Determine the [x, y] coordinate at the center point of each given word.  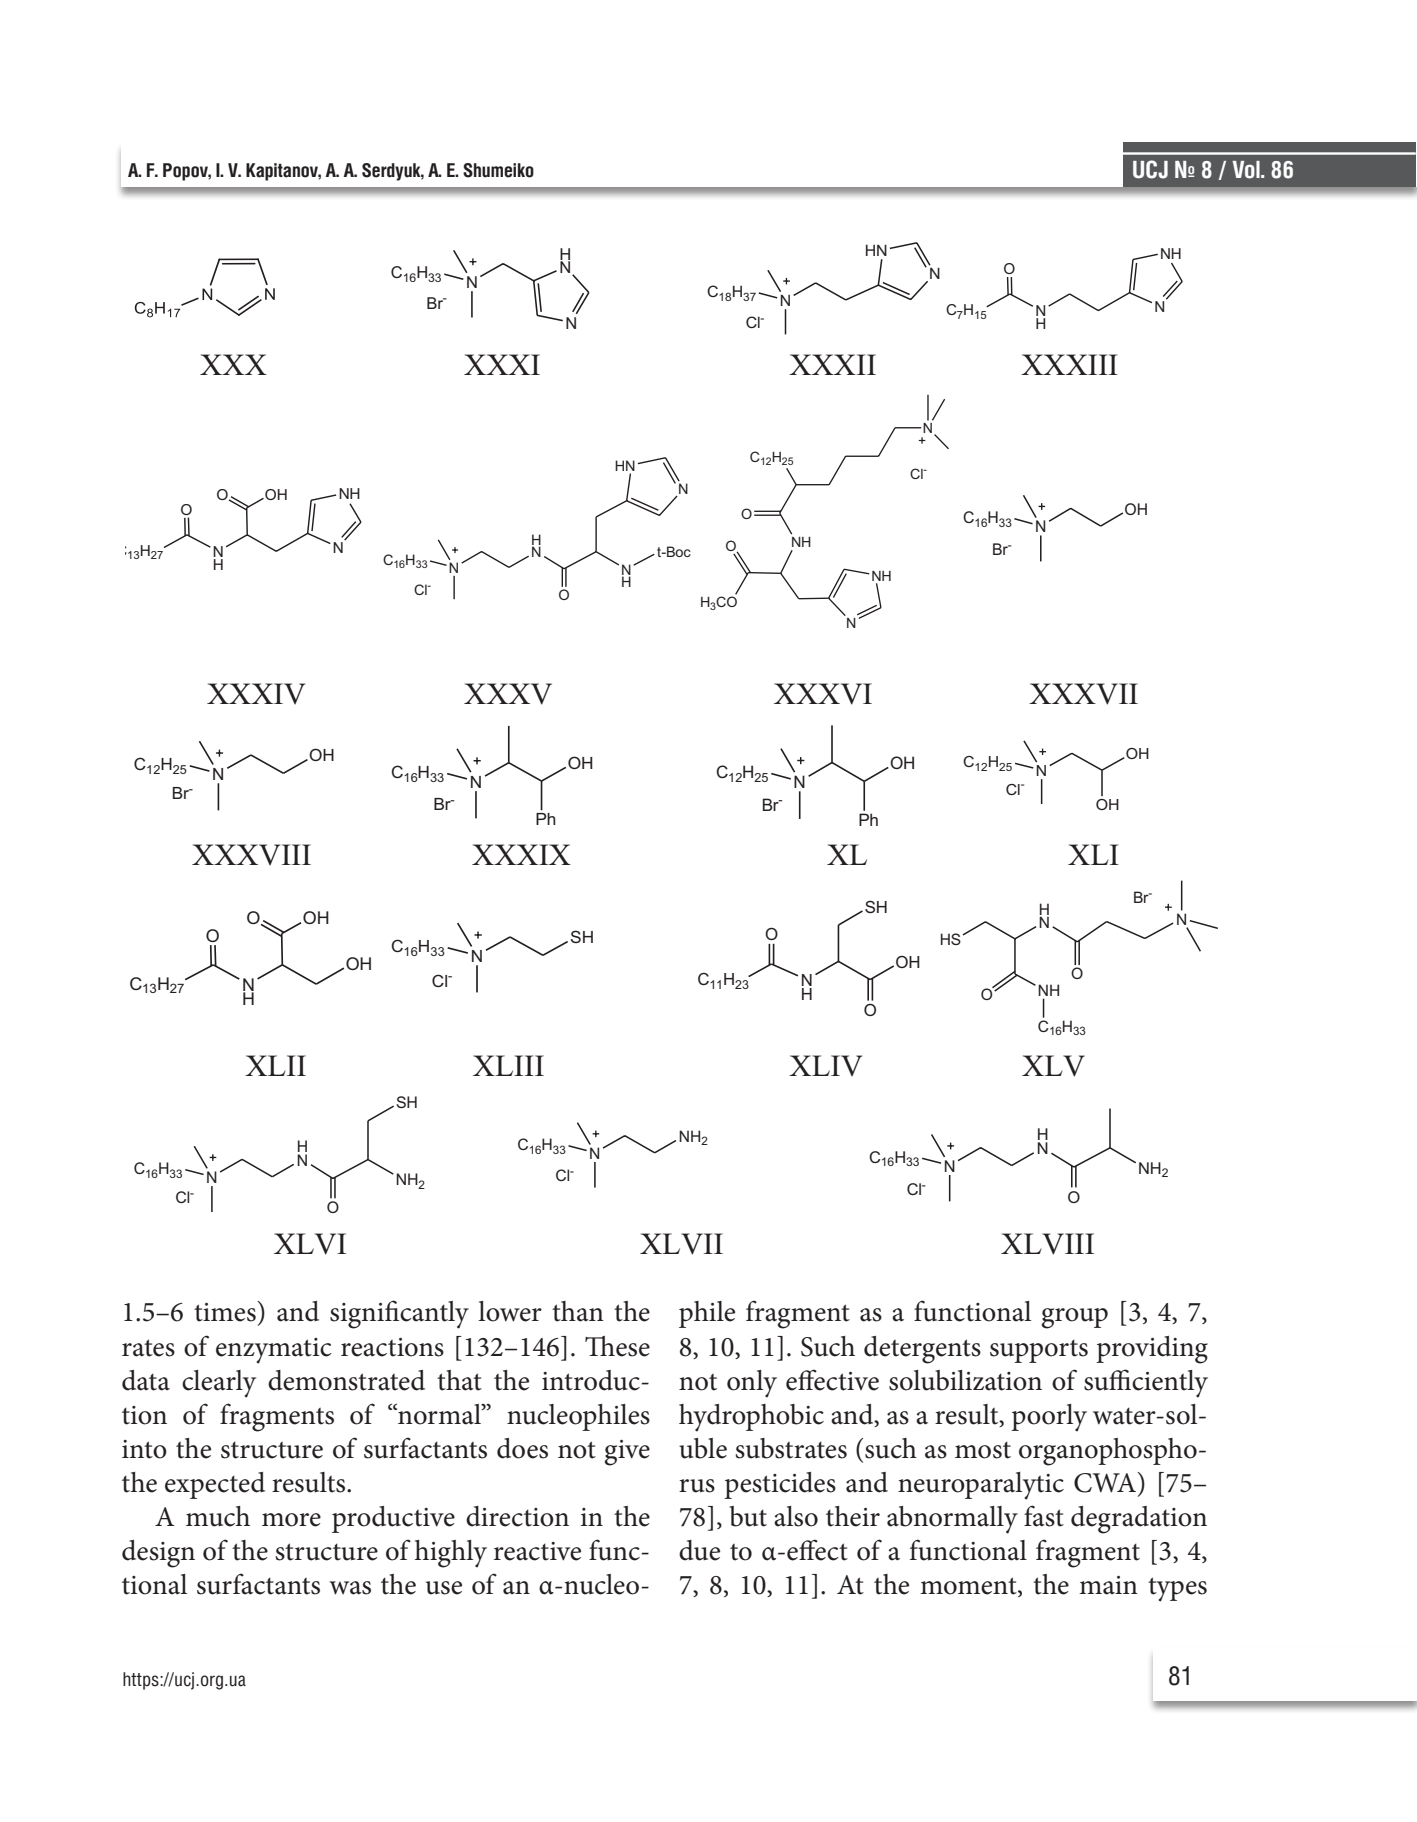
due [699, 1550]
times [226, 1311]
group [1074, 1318]
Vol [1247, 170]
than [578, 1311]
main [1108, 1585]
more [291, 1520]
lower [510, 1311]
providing [1152, 1350]
